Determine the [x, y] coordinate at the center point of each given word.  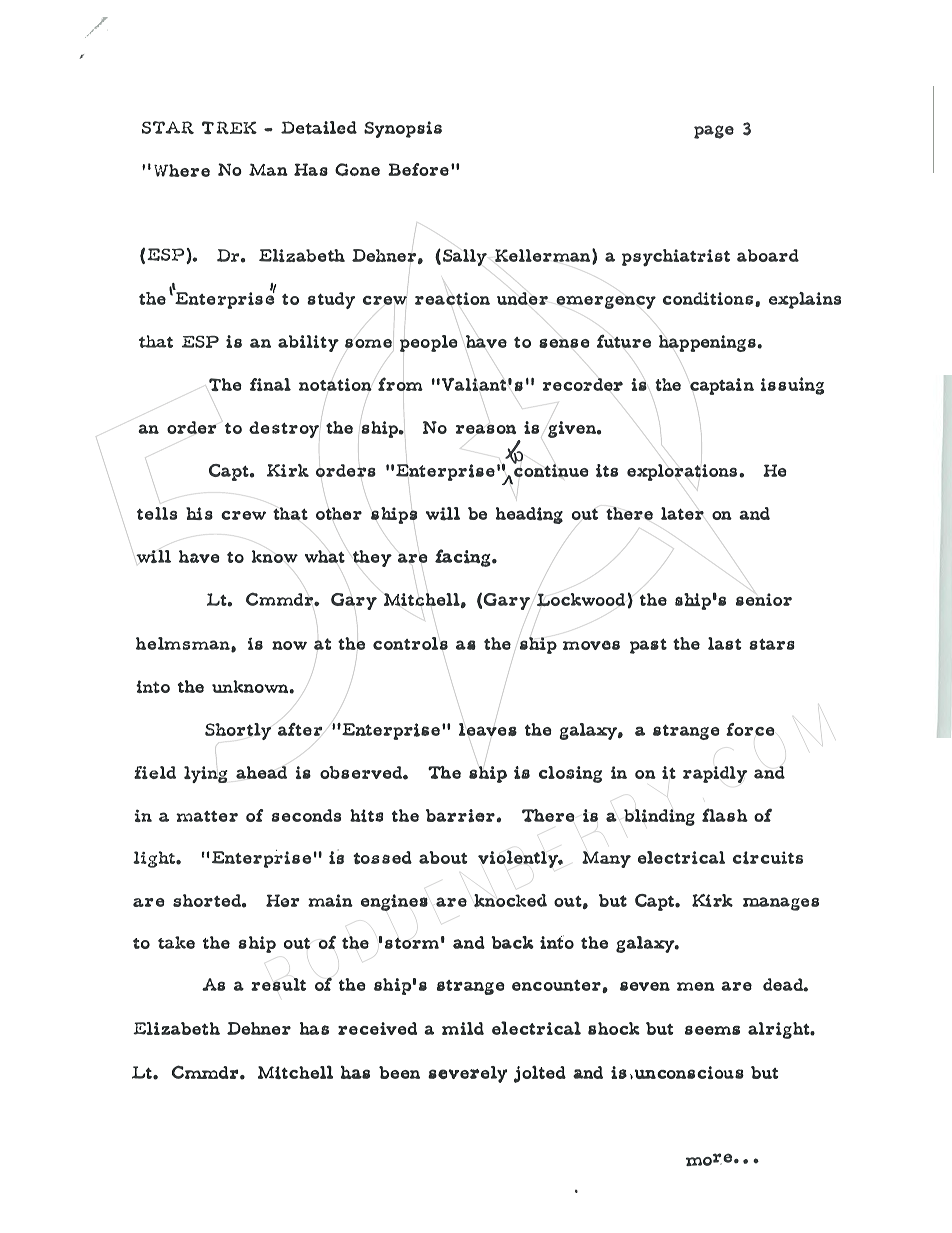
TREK [229, 127]
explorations [683, 472]
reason [486, 429]
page [714, 132]
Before [418, 169]
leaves [488, 729]
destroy [284, 429]
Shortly [238, 731]
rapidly [715, 774]
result [278, 984]
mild [463, 1028]
